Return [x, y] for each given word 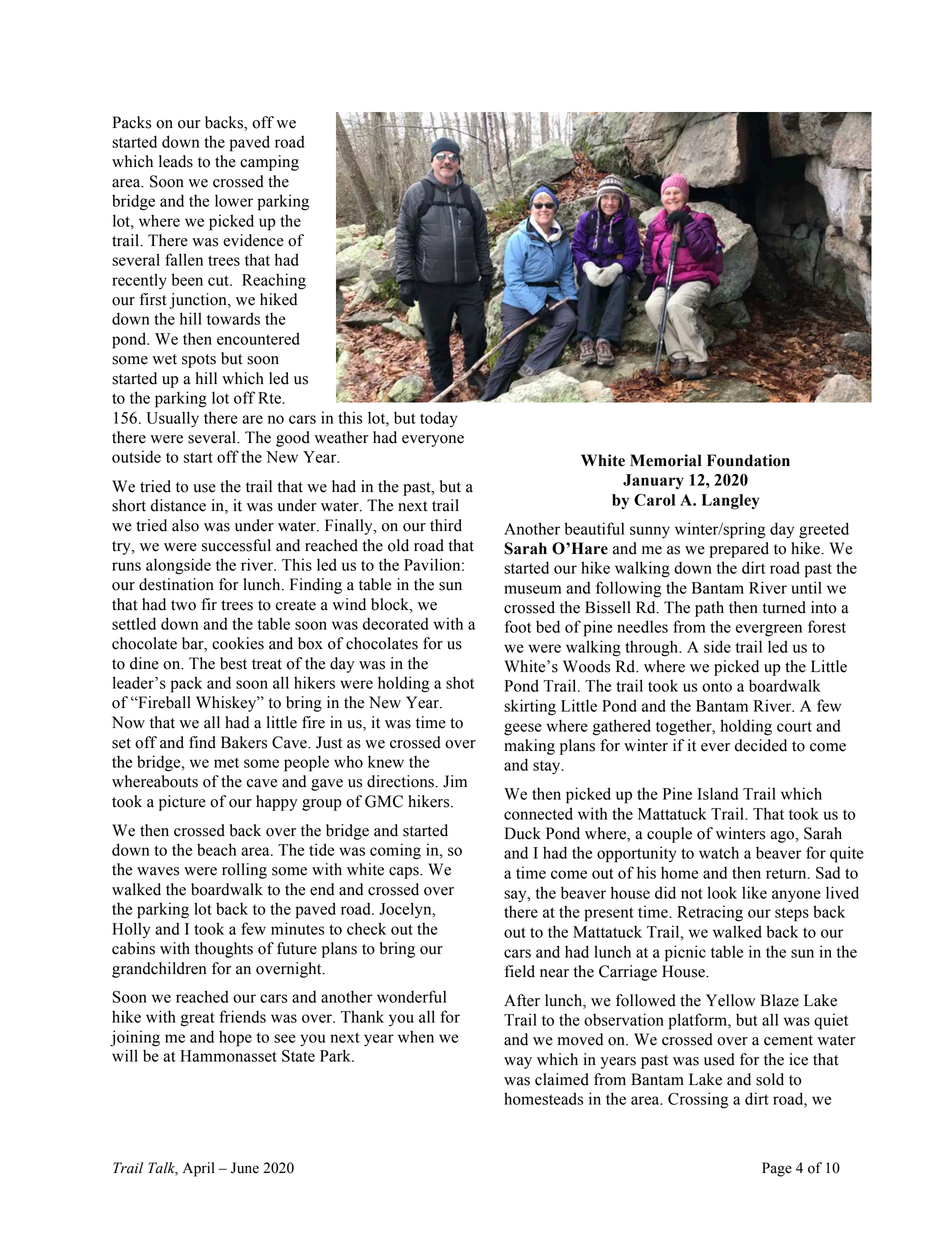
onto [717, 686]
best [233, 663]
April [199, 1169]
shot [460, 682]
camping [269, 163]
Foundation [748, 460]
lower [234, 200]
